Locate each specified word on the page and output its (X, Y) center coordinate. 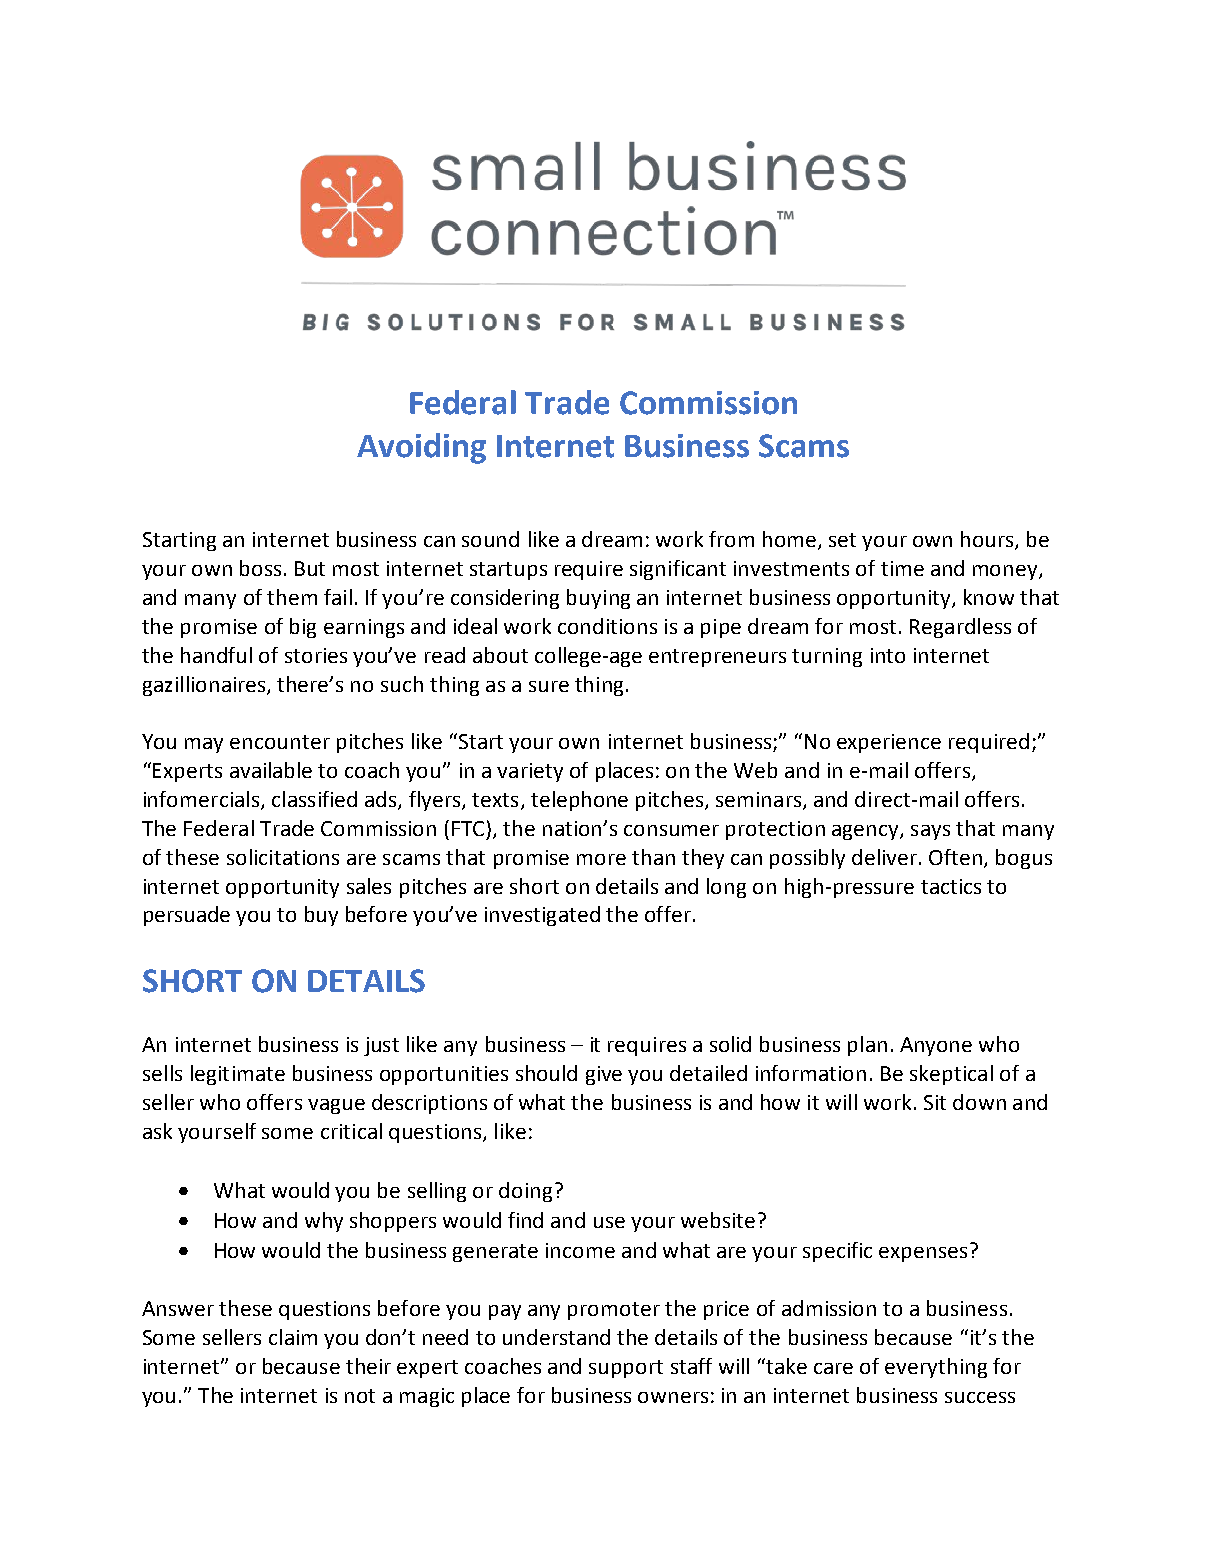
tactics (951, 886)
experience (889, 743)
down (979, 1102)
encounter (280, 742)
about (500, 655)
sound (490, 539)
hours (988, 540)
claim (293, 1337)
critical (351, 1131)
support (626, 1369)
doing (525, 1192)
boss (260, 568)
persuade (187, 916)
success (980, 1397)
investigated (542, 916)
